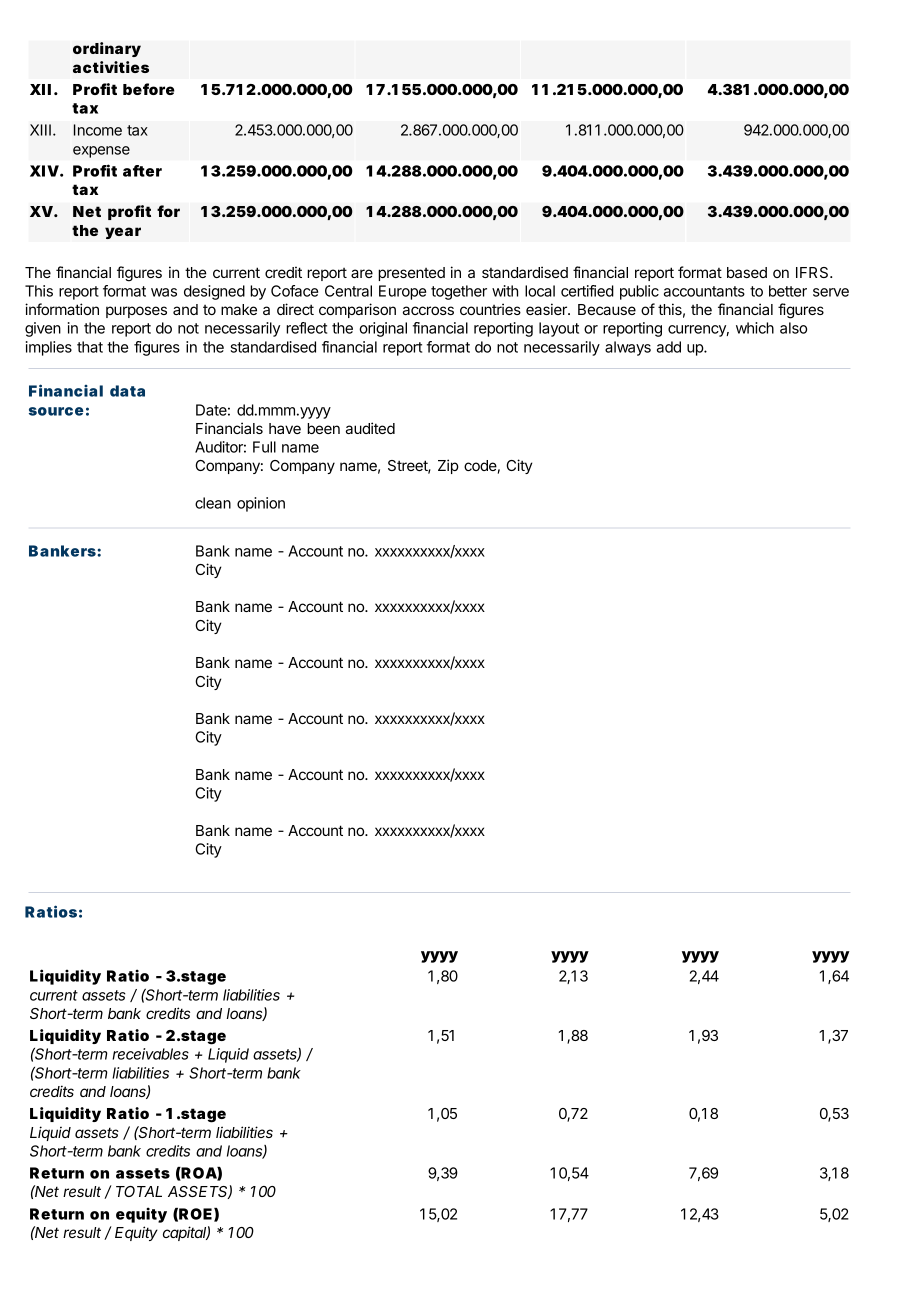  Describe the element at coordinates (669, 347) in the screenshot. I see `add` at that location.
